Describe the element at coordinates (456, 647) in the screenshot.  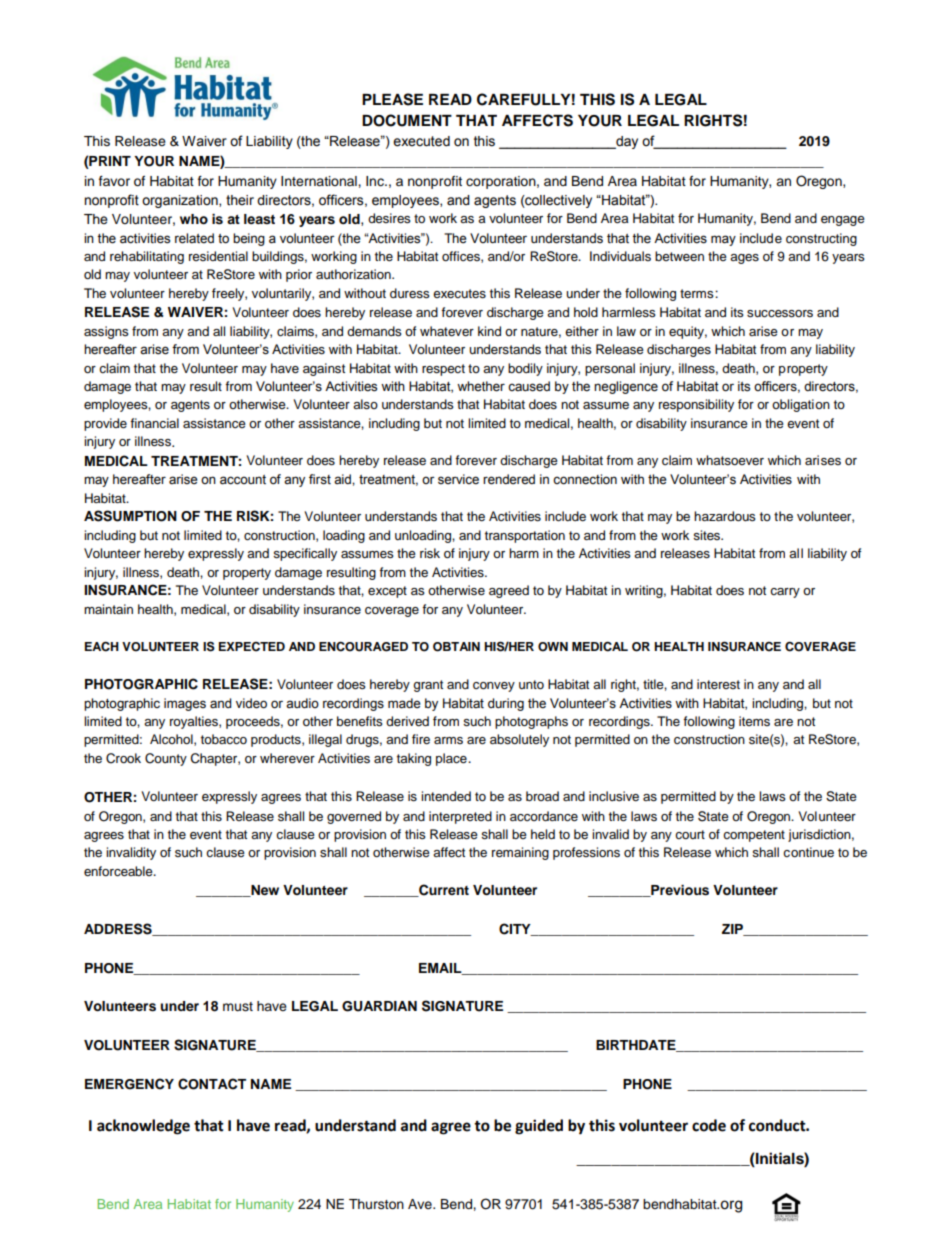
I see `OBTAIN` at that location.
